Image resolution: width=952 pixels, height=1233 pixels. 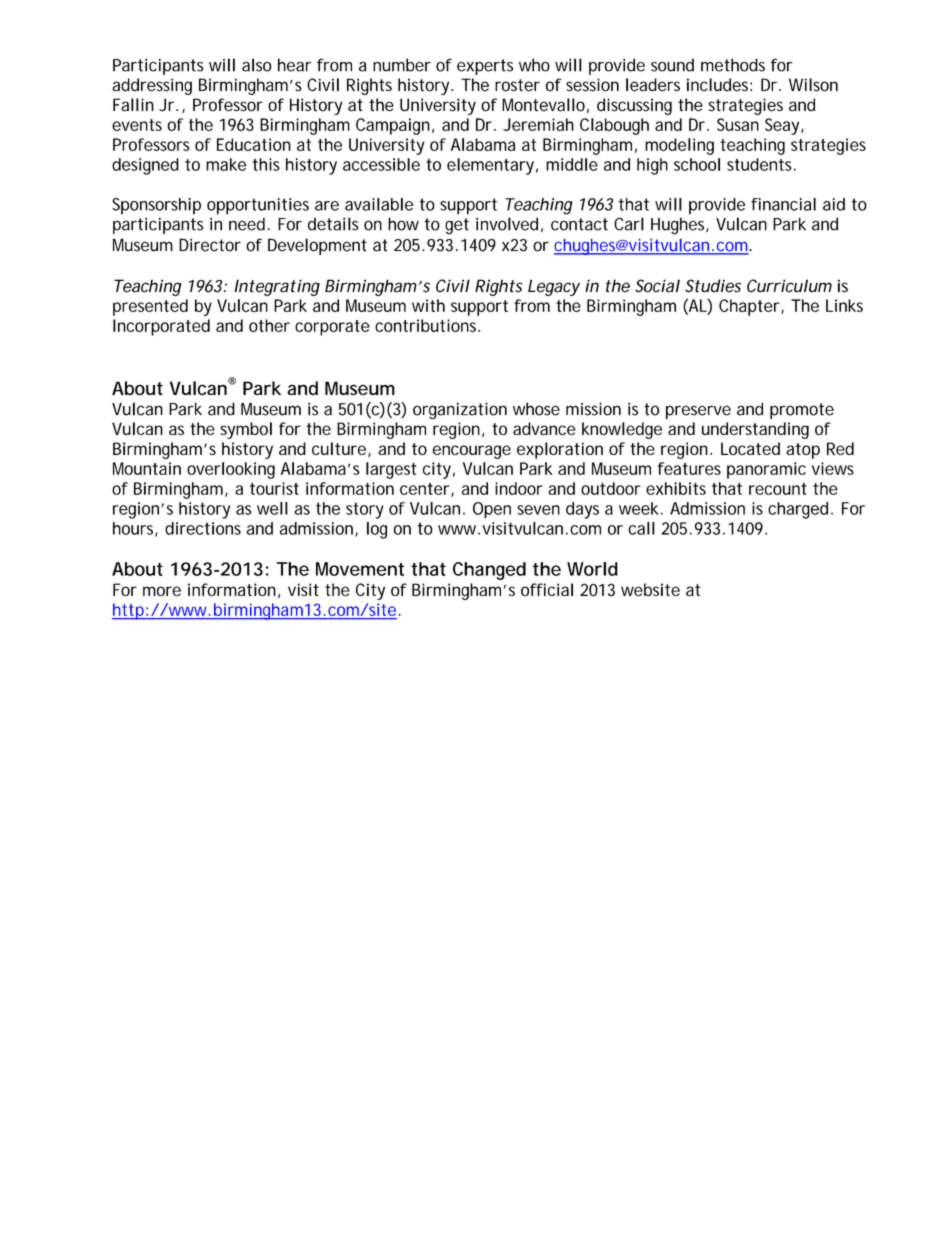 What do you see at coordinates (750, 307) in the image?
I see `Chapter` at bounding box center [750, 307].
